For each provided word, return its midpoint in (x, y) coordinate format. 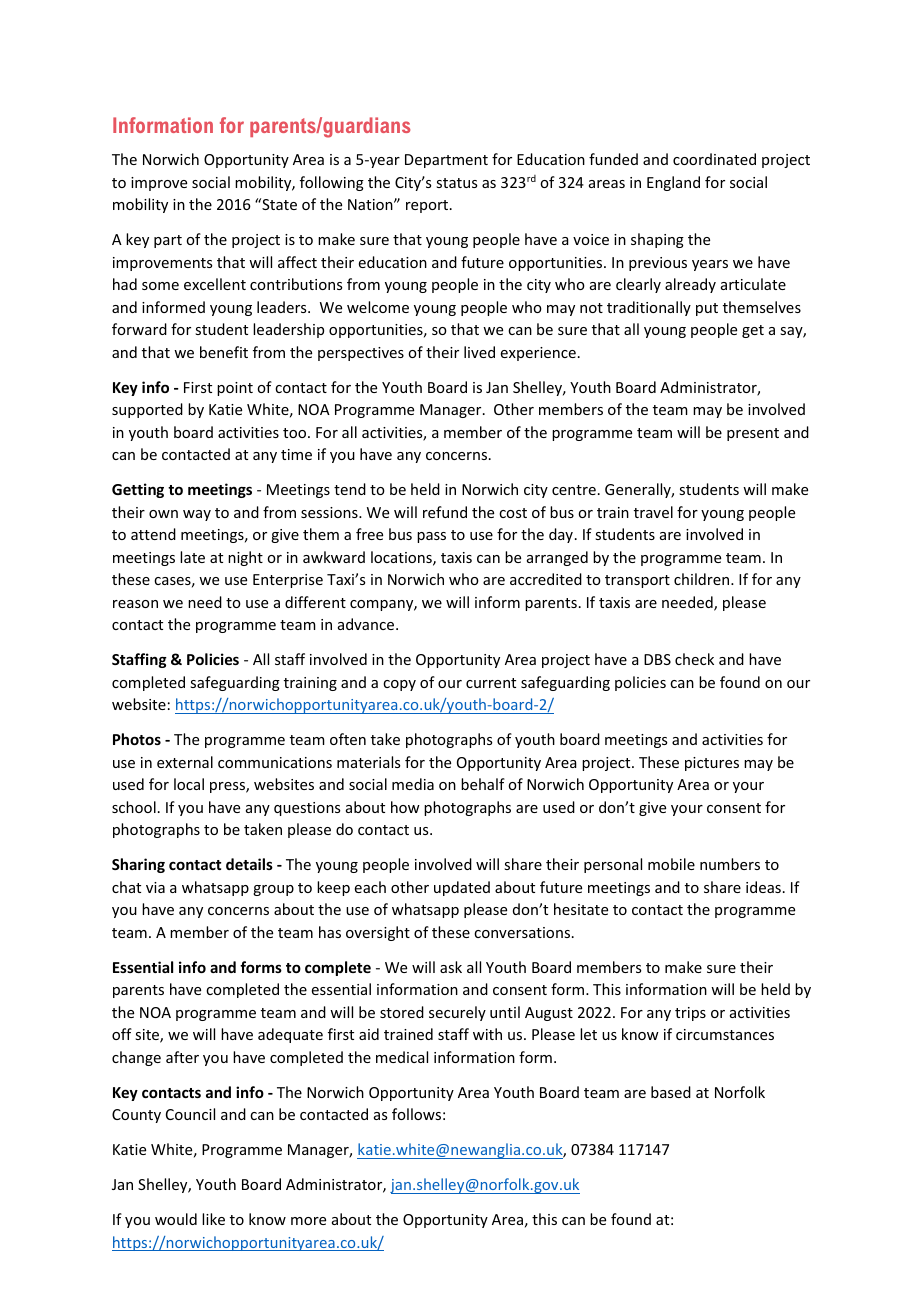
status (456, 183)
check (694, 659)
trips (690, 1014)
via (155, 887)
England (673, 183)
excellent (215, 284)
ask (451, 967)
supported (147, 410)
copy (399, 685)
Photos (137, 739)
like (213, 1219)
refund (445, 512)
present (753, 434)
